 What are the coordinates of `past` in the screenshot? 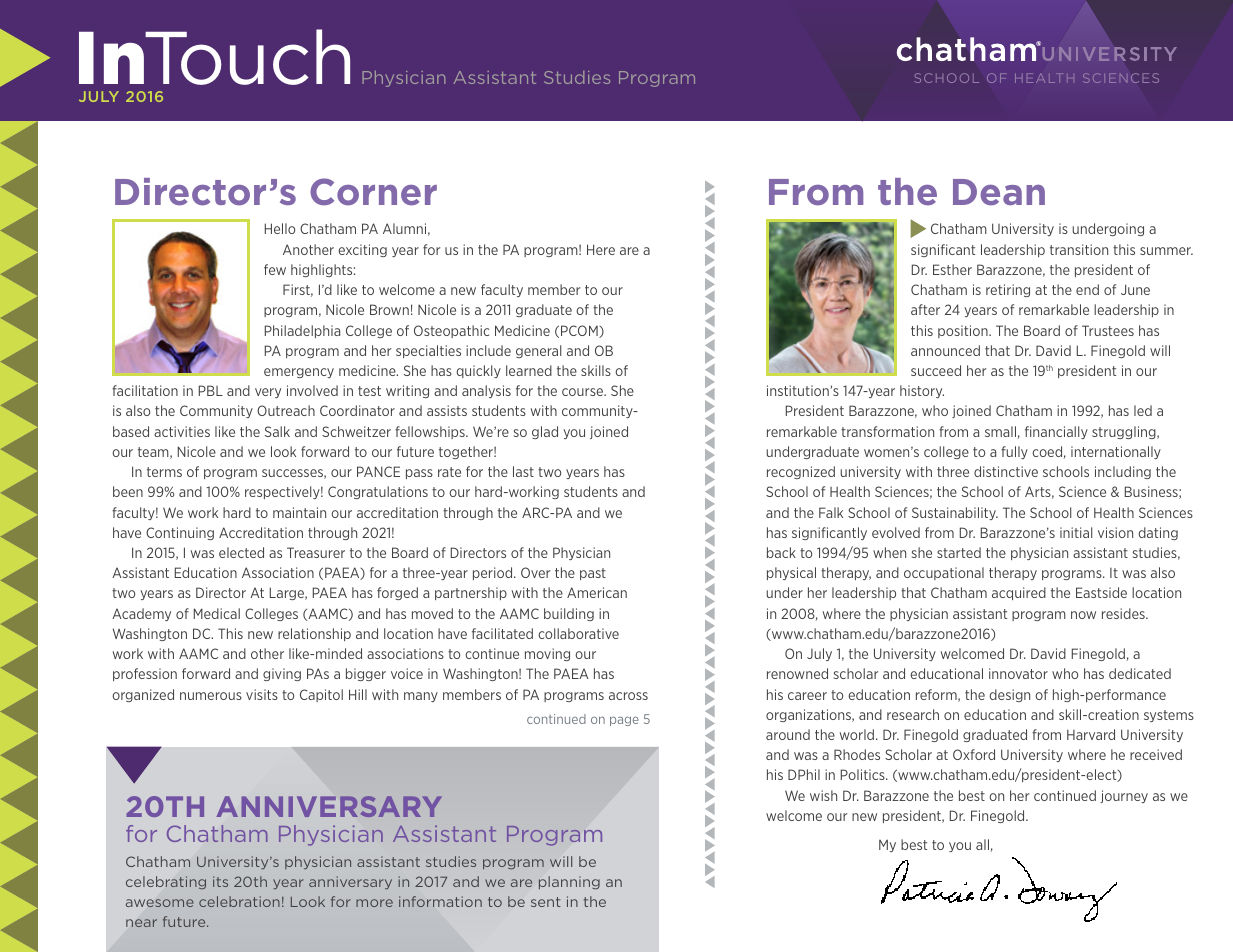 It's located at (593, 574).
